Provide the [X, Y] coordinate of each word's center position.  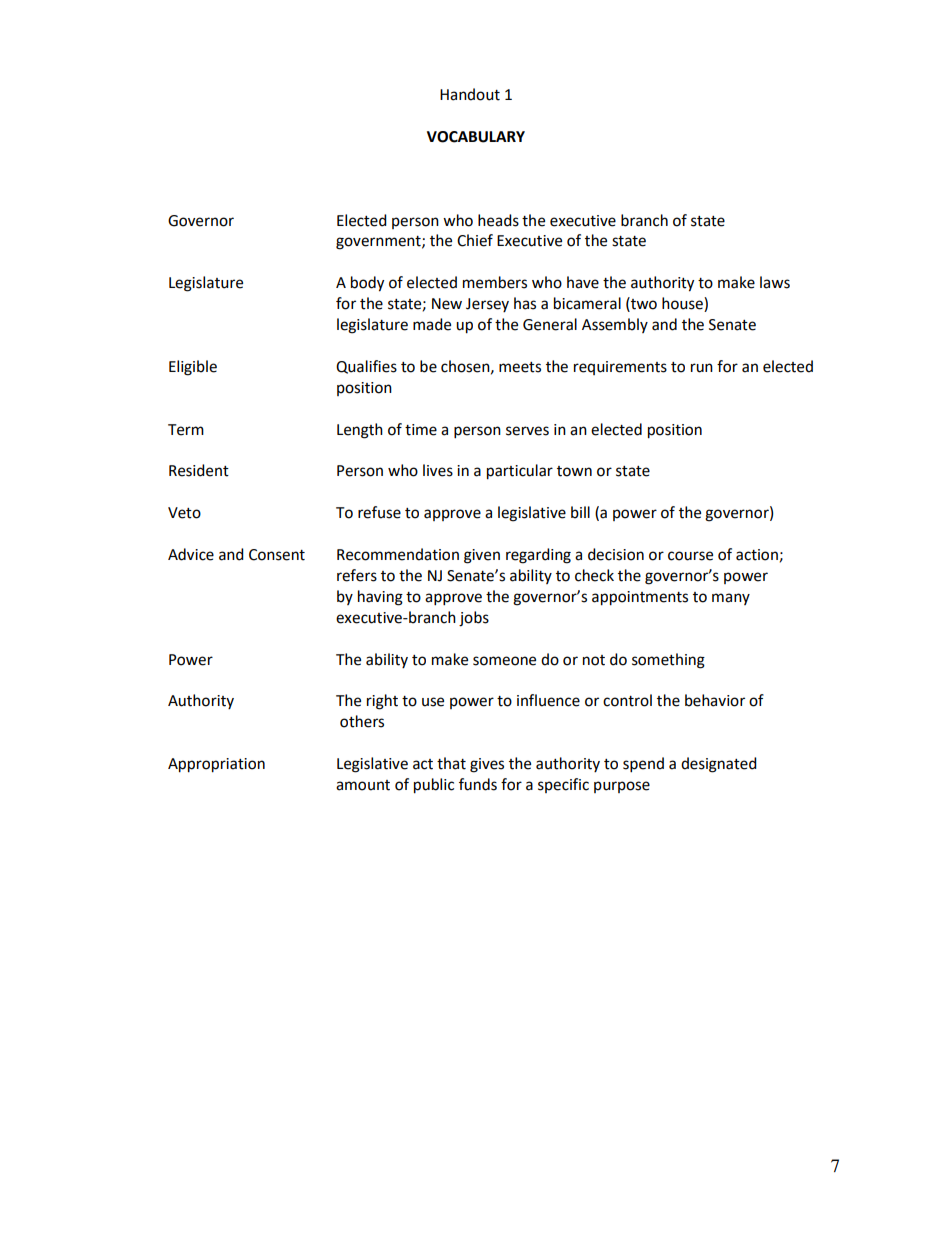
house [683, 304]
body [367, 284]
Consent [277, 555]
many [731, 599]
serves [527, 431]
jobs [474, 619]
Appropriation [216, 765]
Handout [470, 94]
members [495, 282]
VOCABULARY [476, 137]
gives [487, 765]
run [702, 368]
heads [498, 220]
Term [186, 430]
